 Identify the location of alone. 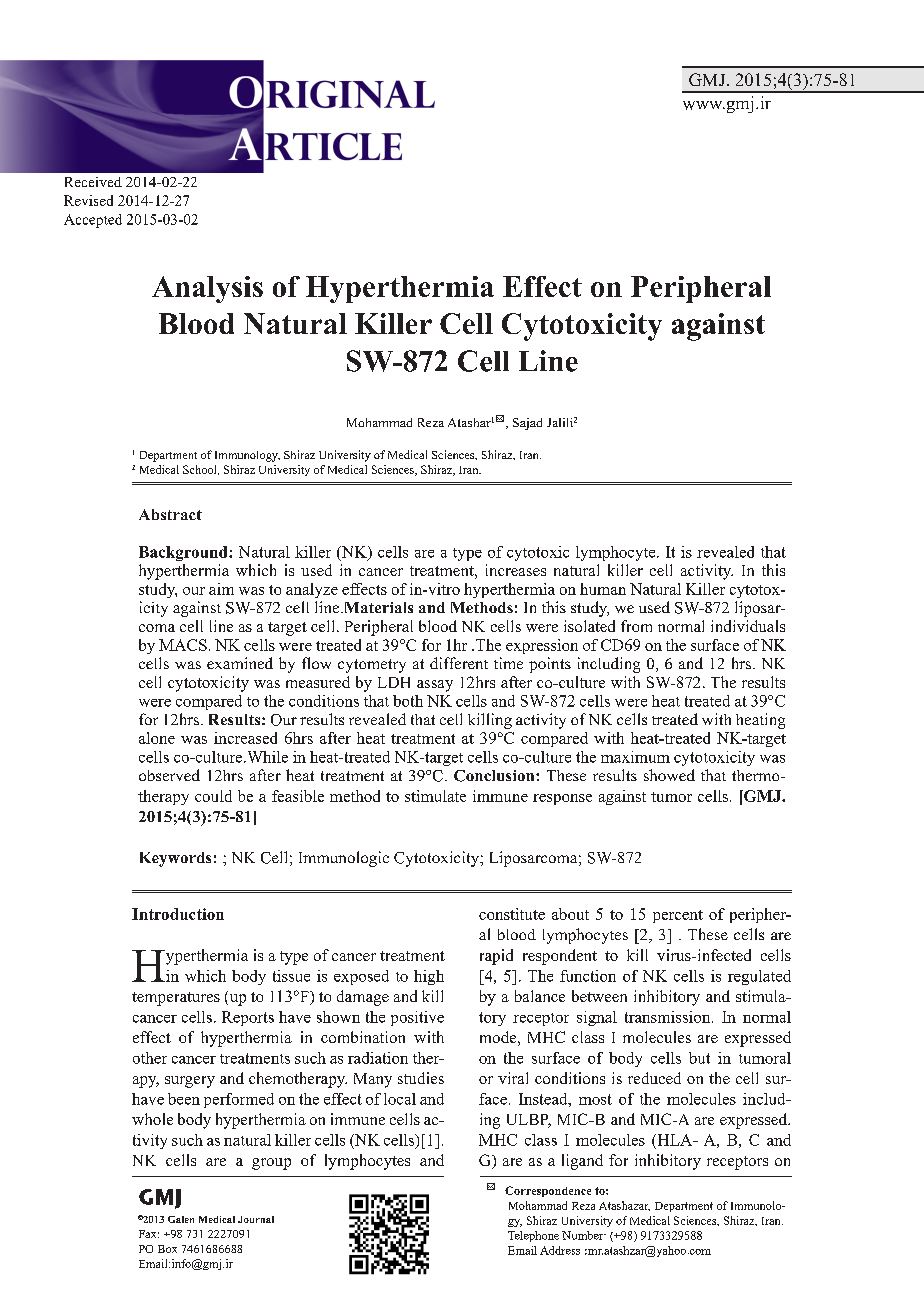
(157, 738).
